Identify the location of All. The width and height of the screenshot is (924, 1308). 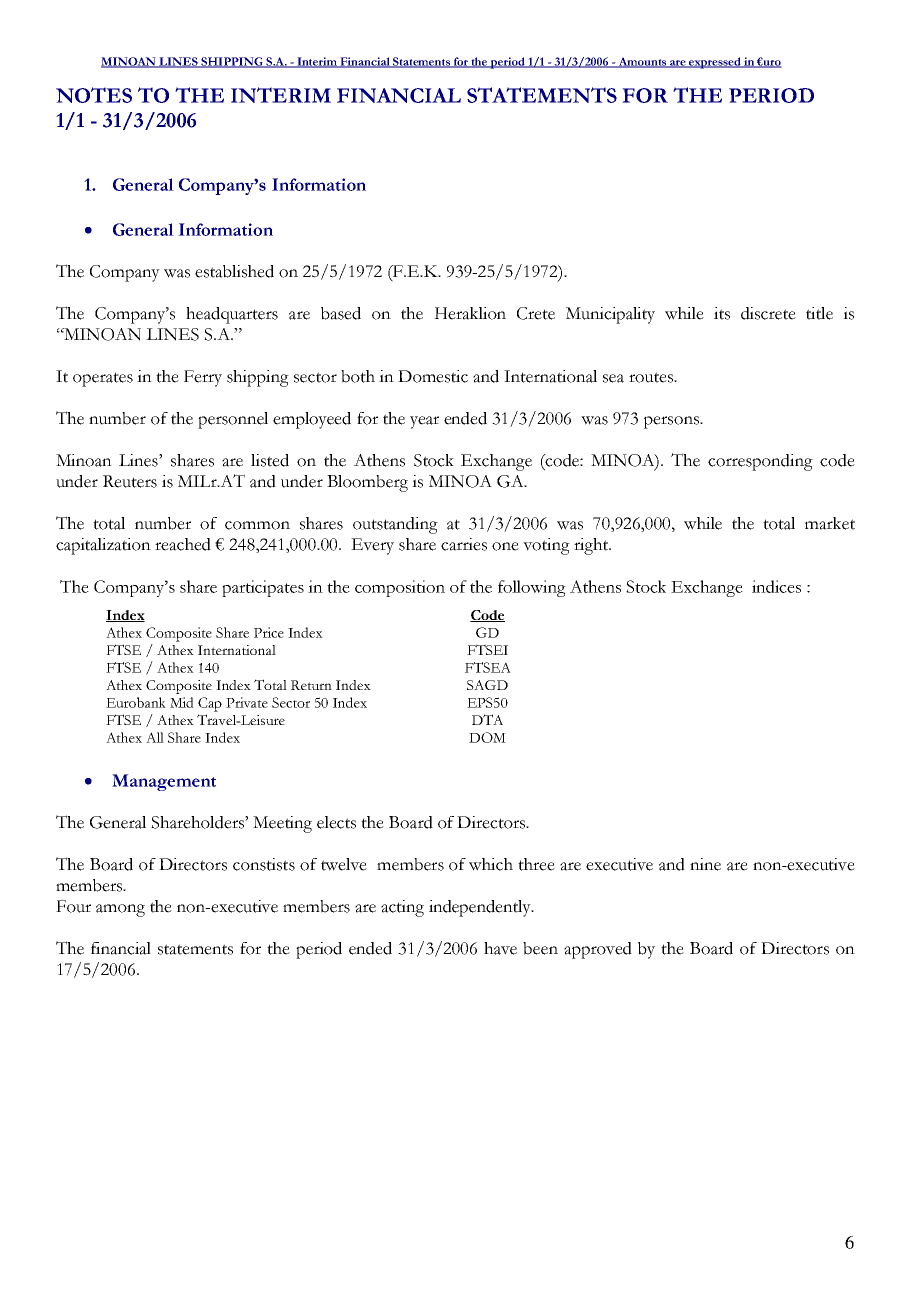
(155, 737).
